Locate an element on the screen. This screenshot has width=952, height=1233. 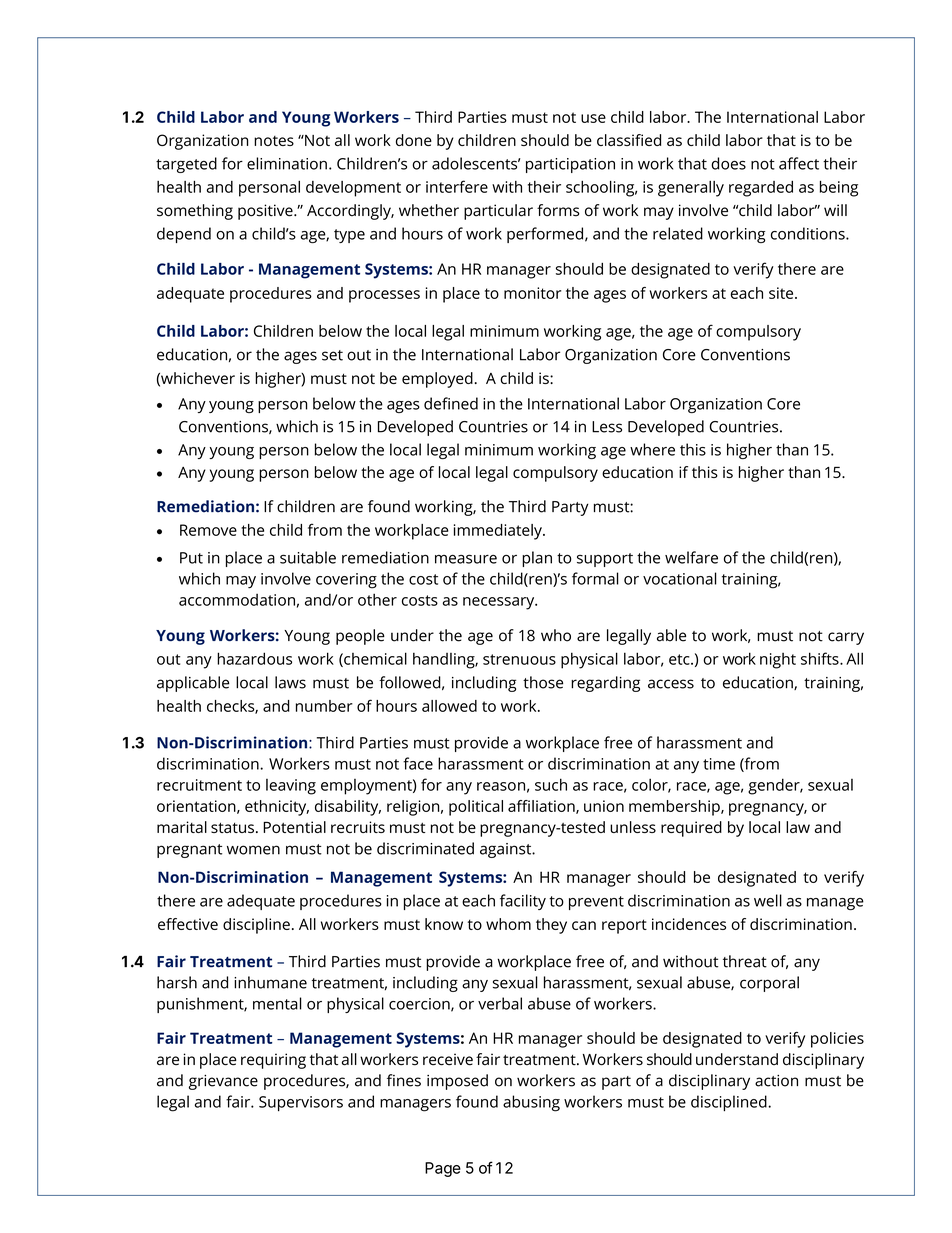
interfere is located at coordinates (457, 186).
